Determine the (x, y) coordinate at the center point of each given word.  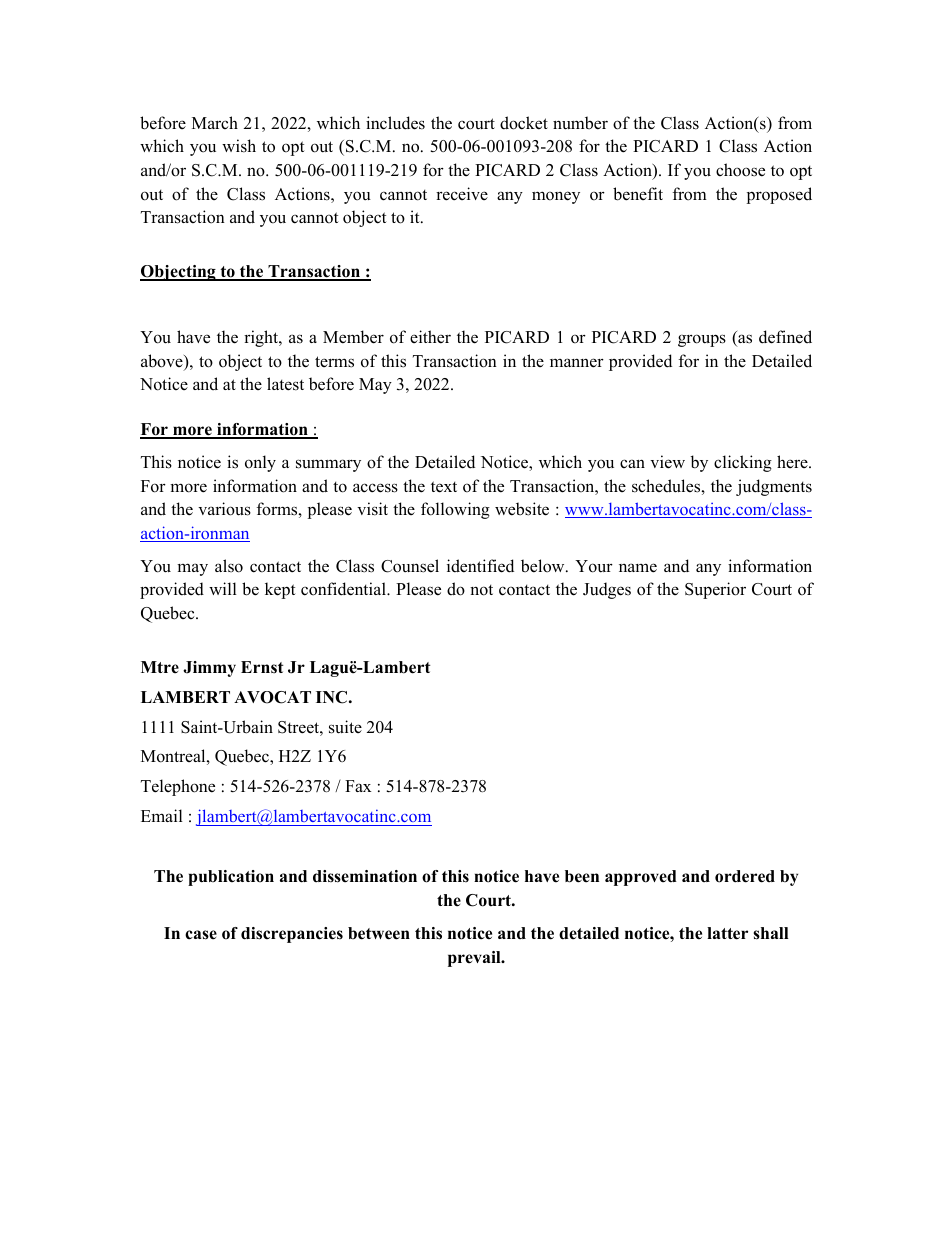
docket (524, 123)
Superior (715, 590)
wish (239, 146)
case (201, 935)
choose (740, 170)
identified (480, 566)
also (229, 566)
